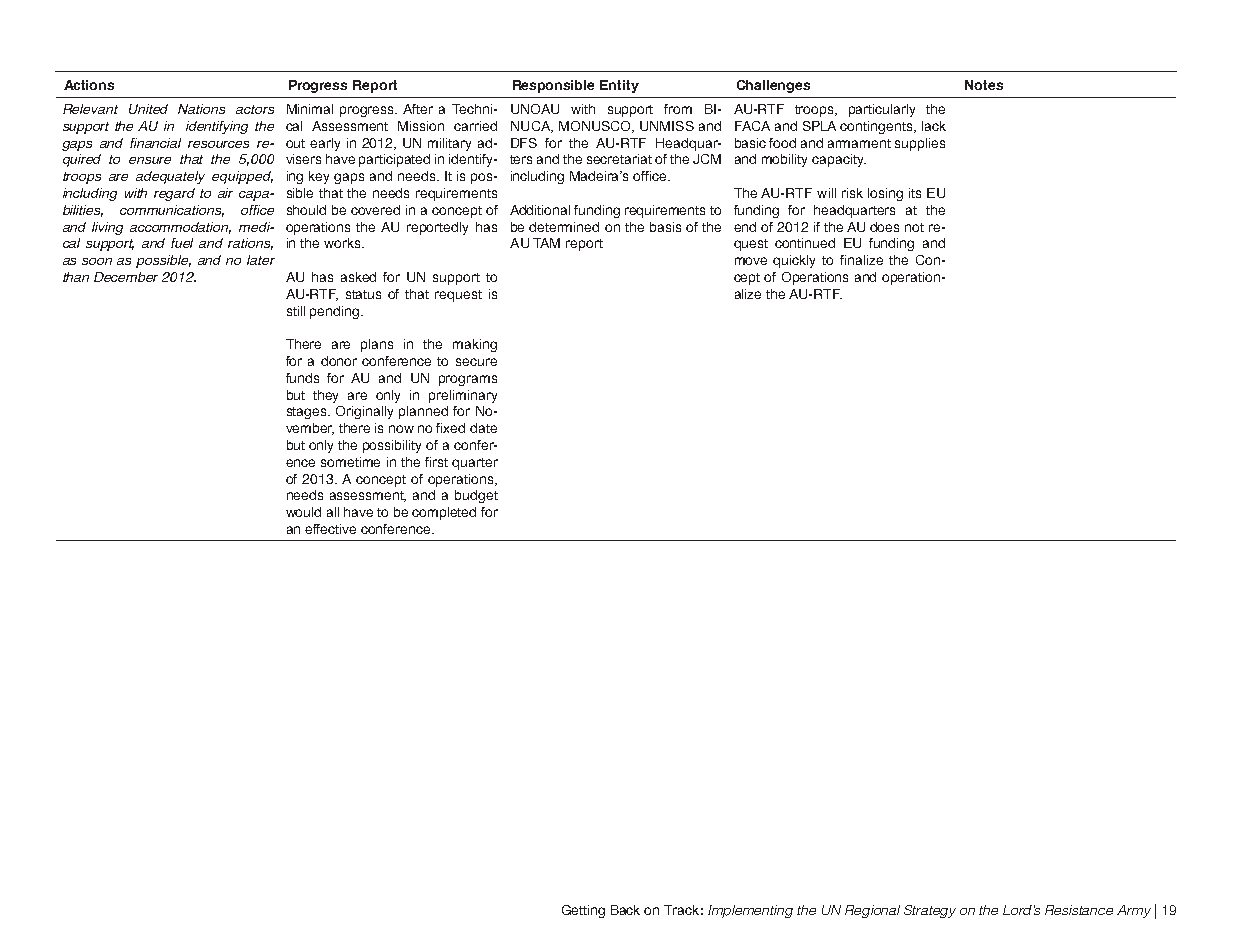 This screenshot has height=952, width=1233. Describe the element at coordinates (625, 910) in the screenshot. I see `Back` at that location.
